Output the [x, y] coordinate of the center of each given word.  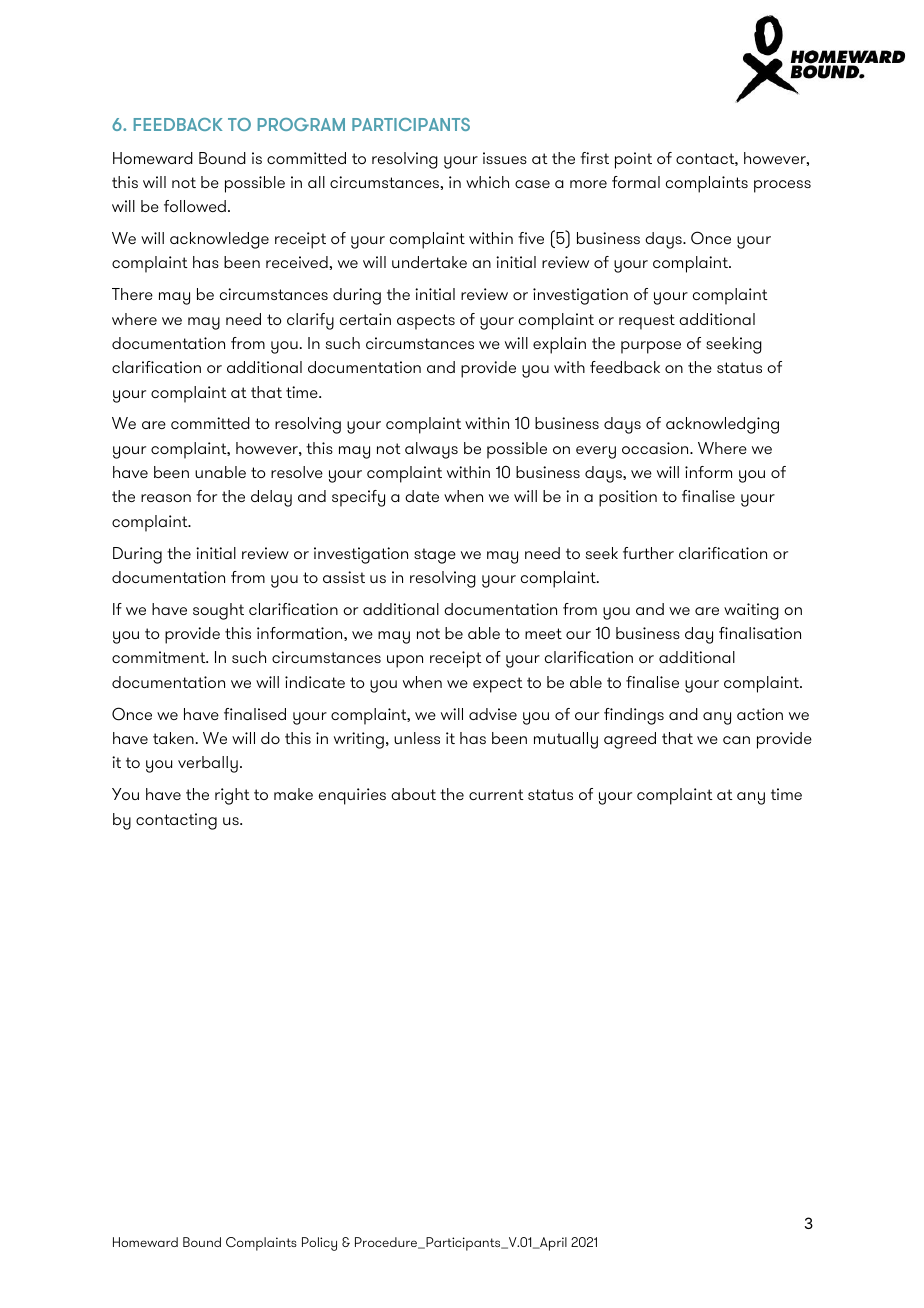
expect [498, 685]
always [431, 450]
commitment [160, 657]
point [633, 160]
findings [634, 716]
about [413, 794]
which [487, 182]
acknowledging [722, 425]
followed [195, 206]
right [232, 796]
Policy [319, 1244]
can [736, 740]
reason [166, 498]
